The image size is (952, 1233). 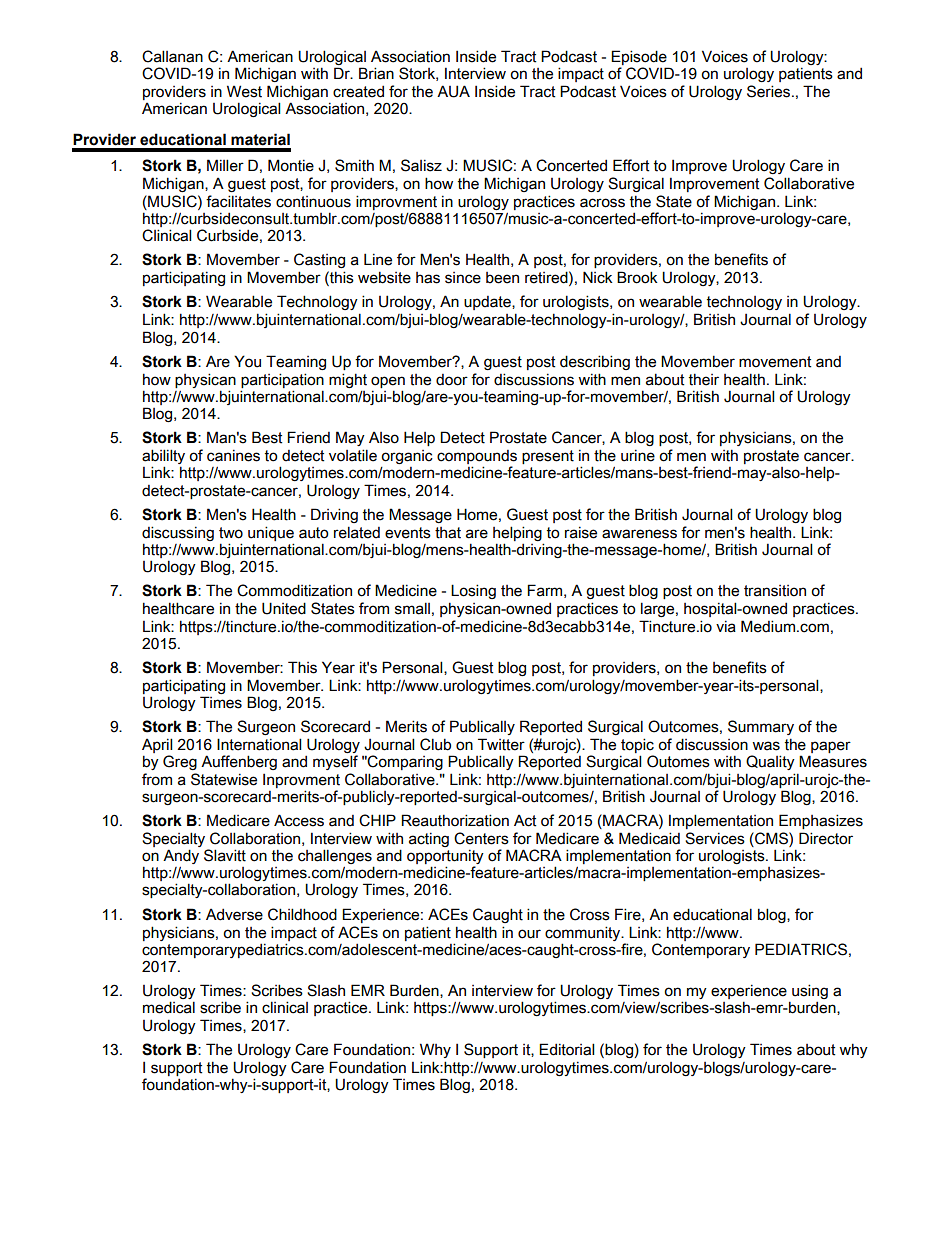 I want to click on Losing, so click(x=473, y=591).
